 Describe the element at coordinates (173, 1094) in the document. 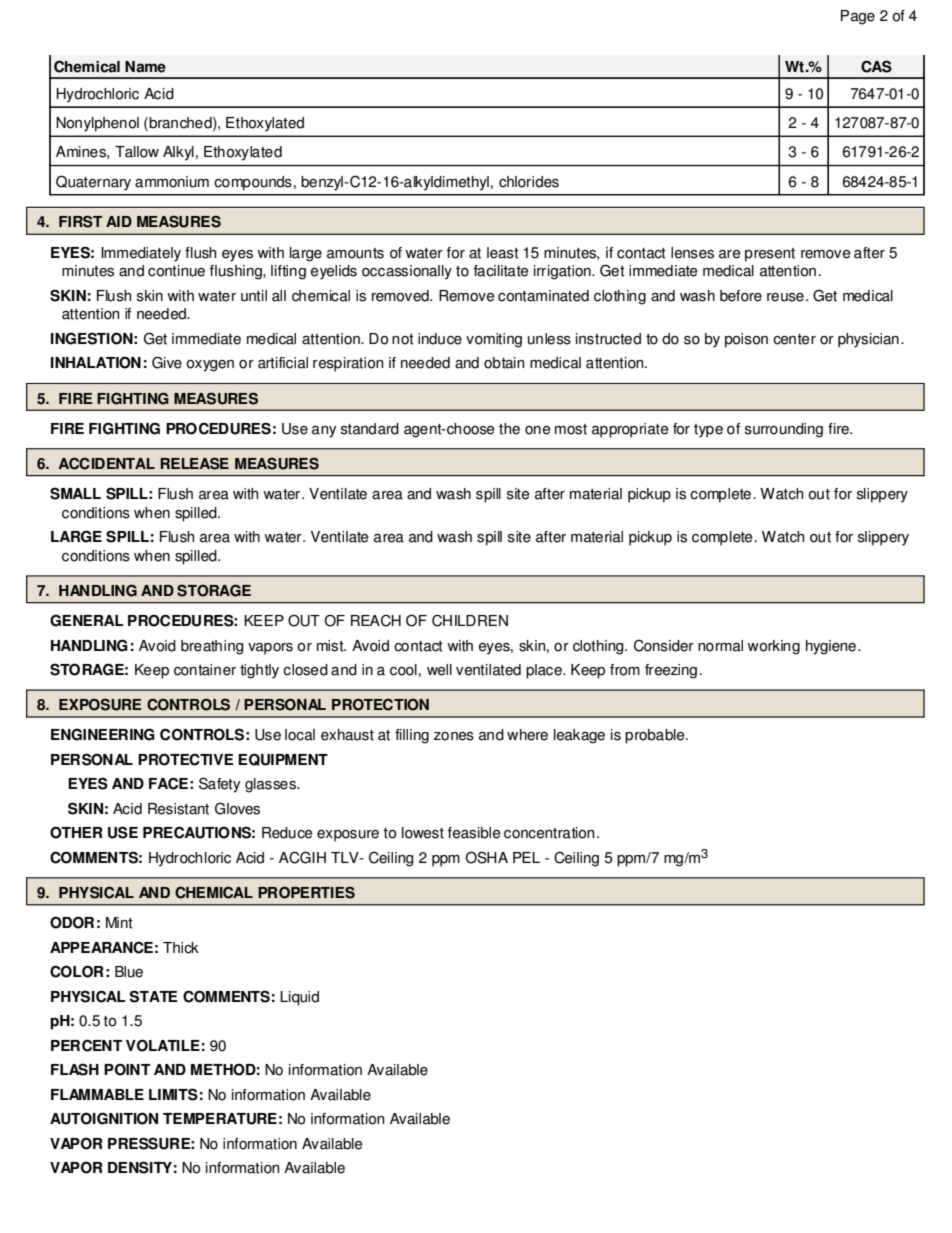

I see `LIMITS` at that location.
